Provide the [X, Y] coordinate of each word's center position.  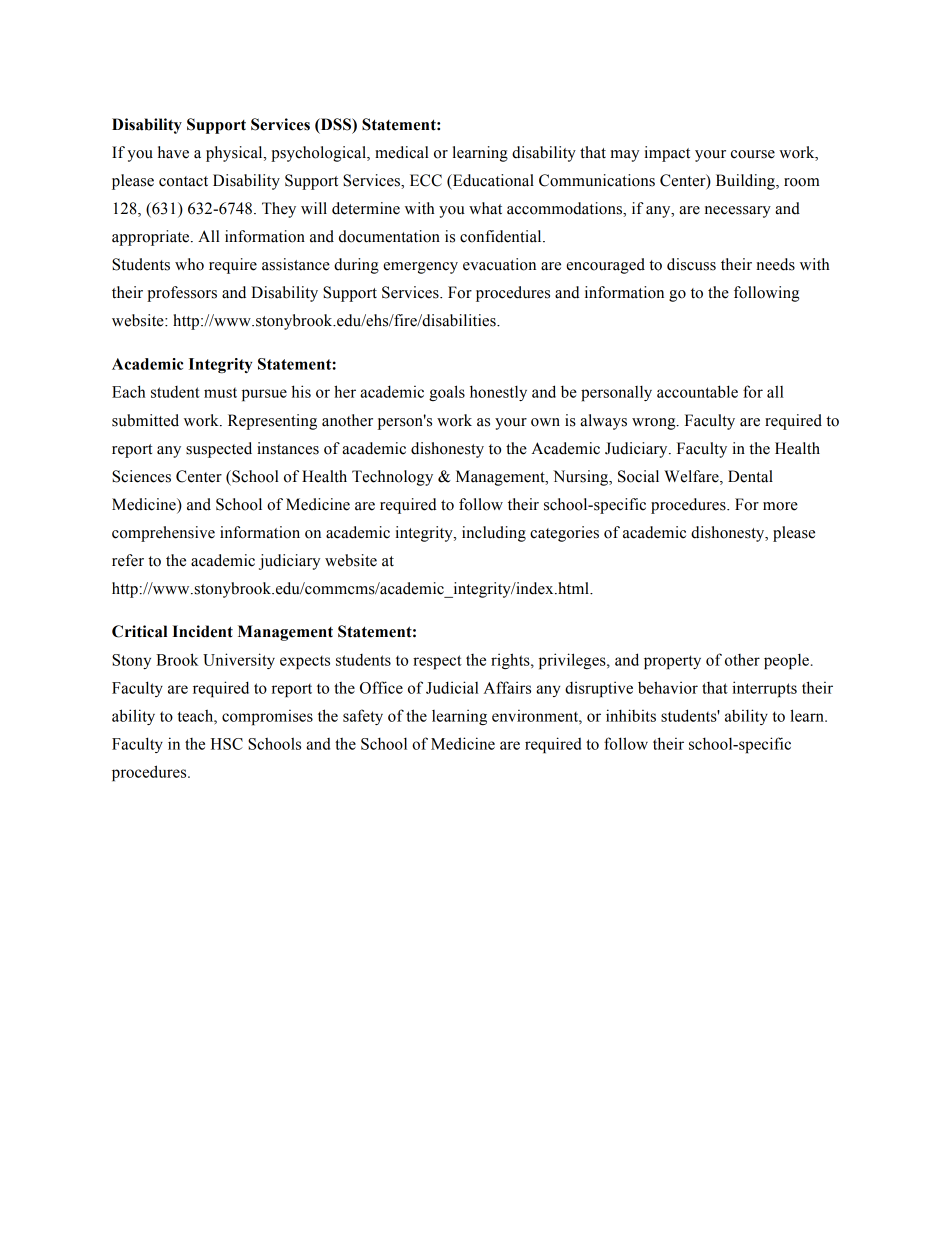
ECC [426, 180]
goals [447, 393]
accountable [697, 391]
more [780, 506]
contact [183, 181]
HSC [227, 744]
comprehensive [163, 534]
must [220, 393]
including [494, 534]
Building [746, 182]
